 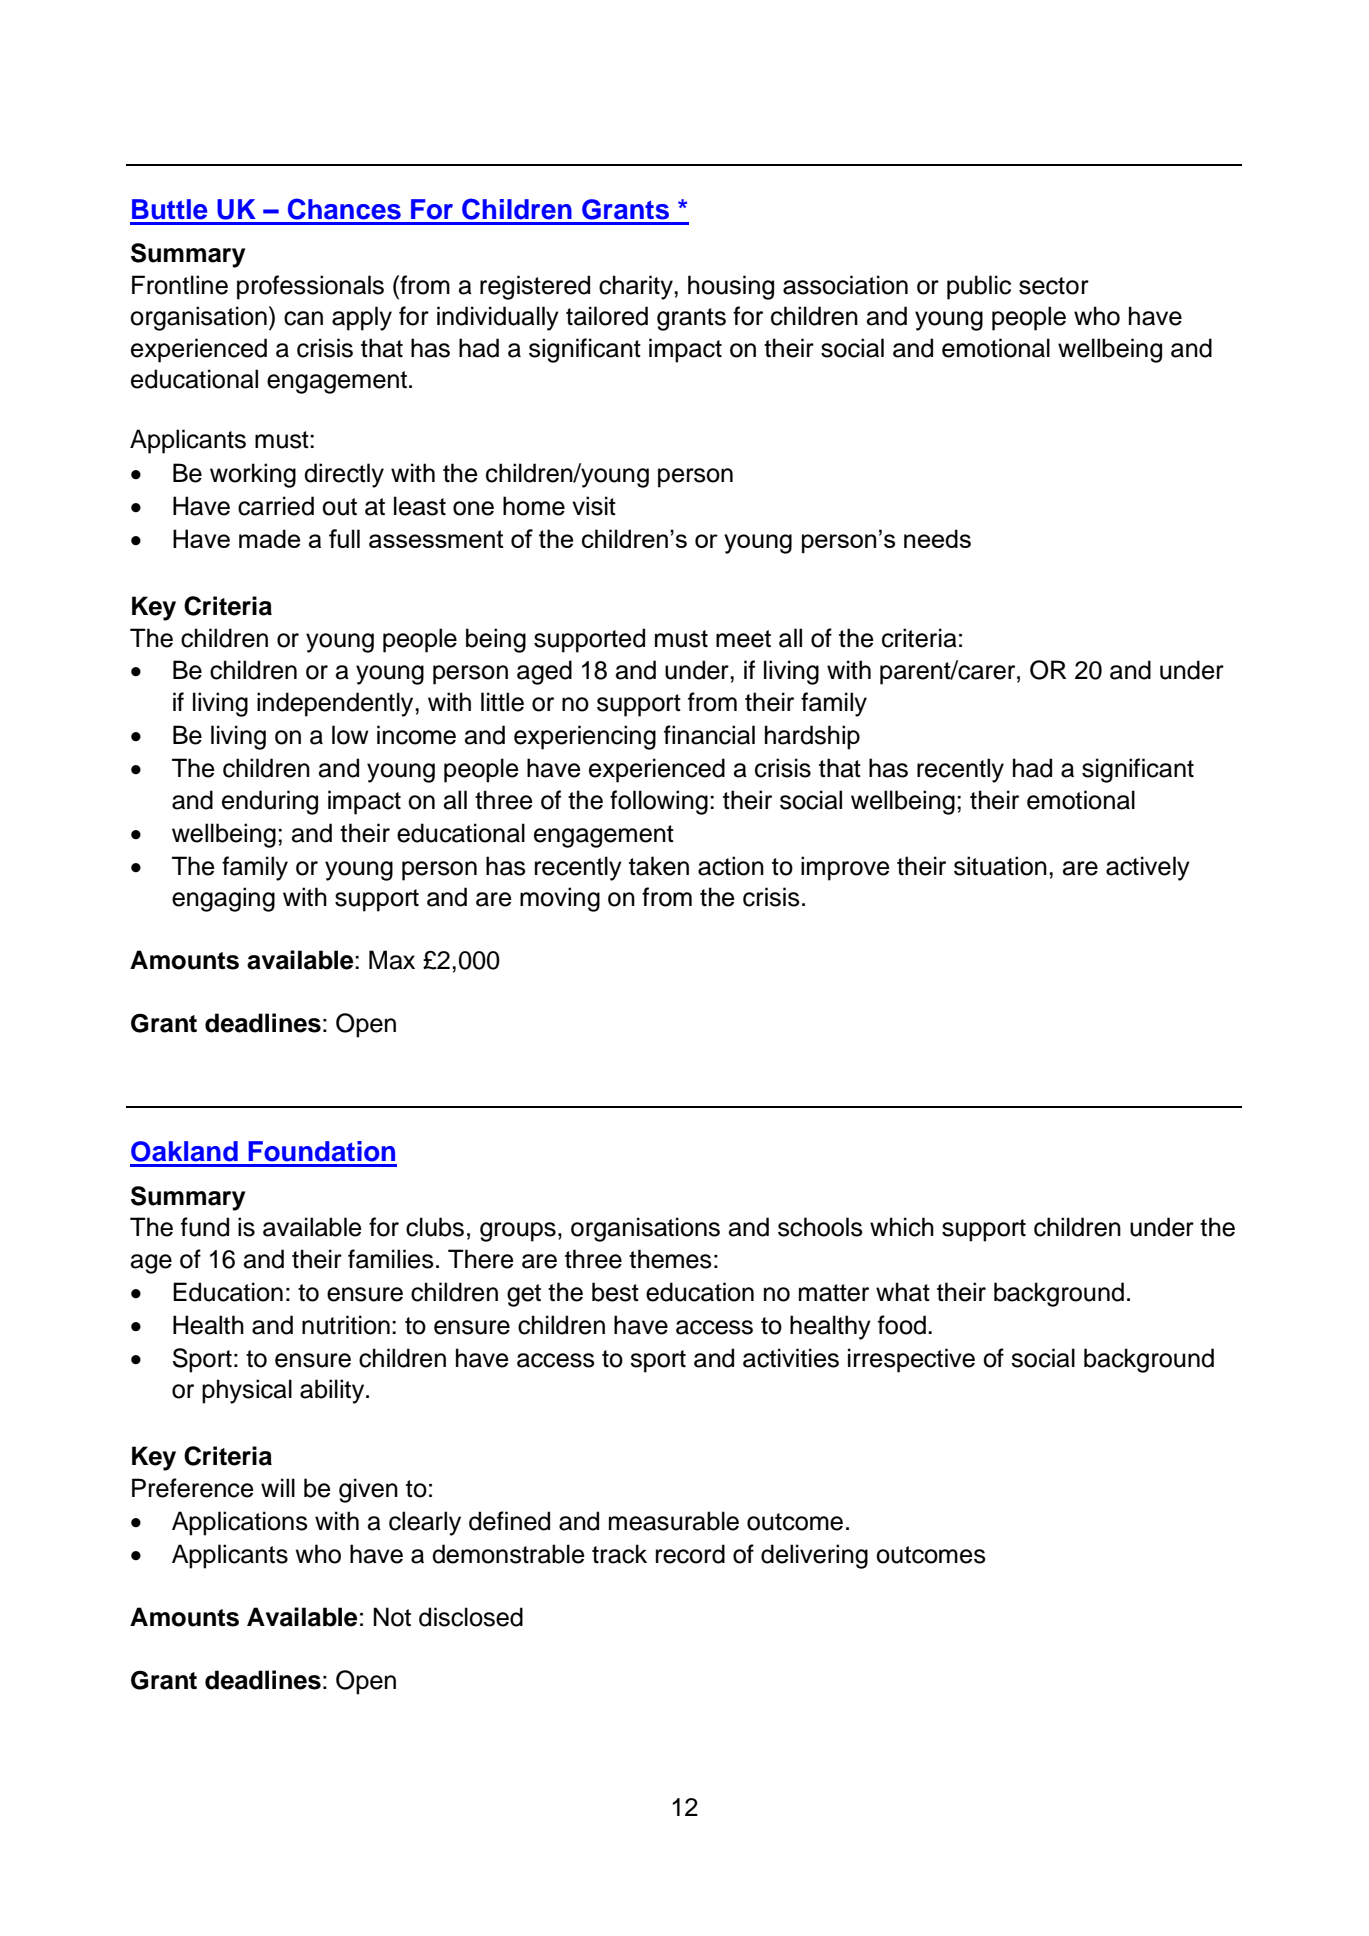 I want to click on sector, so click(x=1054, y=286).
